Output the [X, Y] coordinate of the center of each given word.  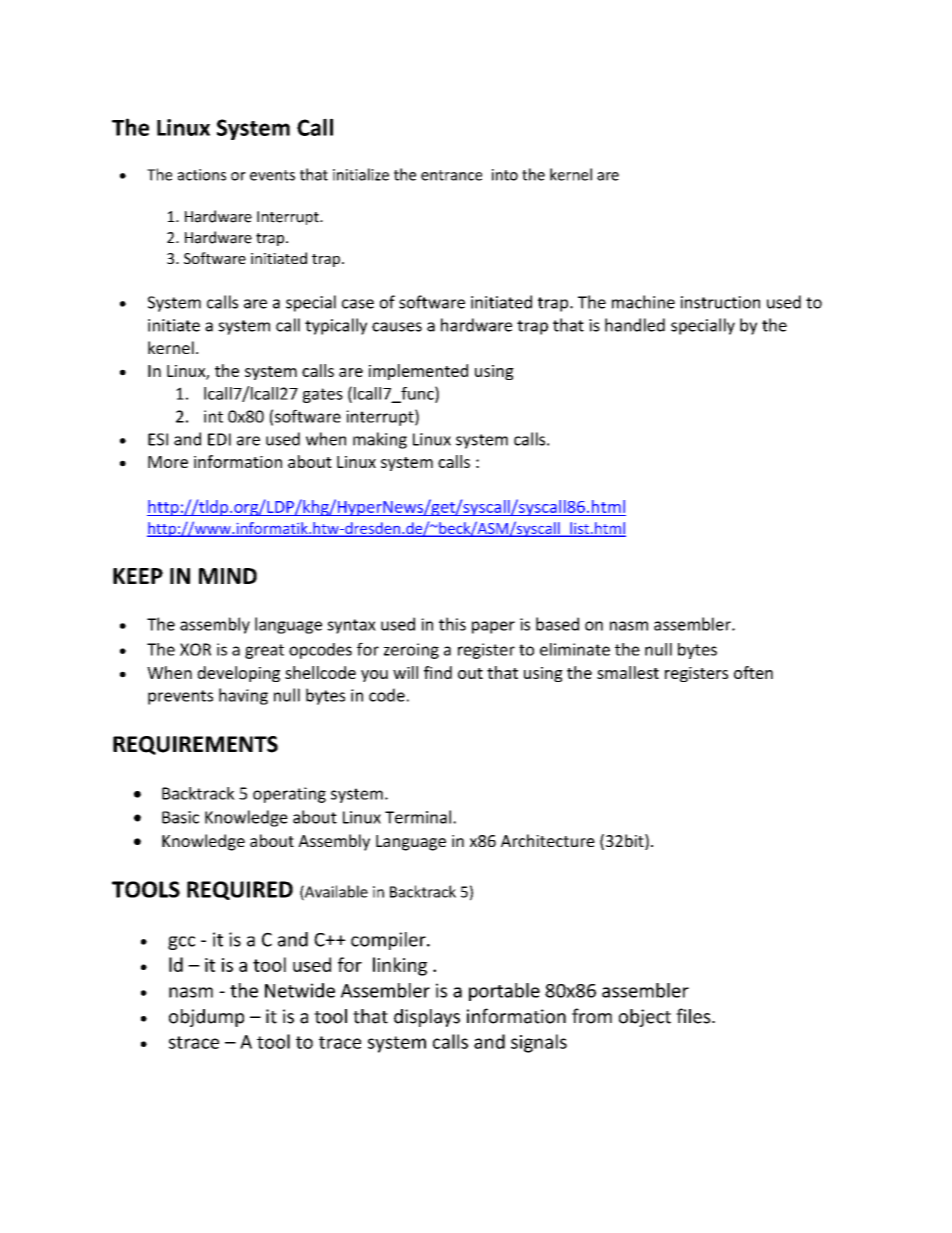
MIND [228, 576]
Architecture [548, 840]
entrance [451, 175]
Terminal [418, 817]
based [557, 624]
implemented [418, 372]
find [438, 672]
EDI [219, 439]
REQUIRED [240, 890]
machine [643, 302]
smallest [628, 672]
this [452, 624]
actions [202, 175]
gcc [181, 943]
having [243, 696]
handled [635, 325]
